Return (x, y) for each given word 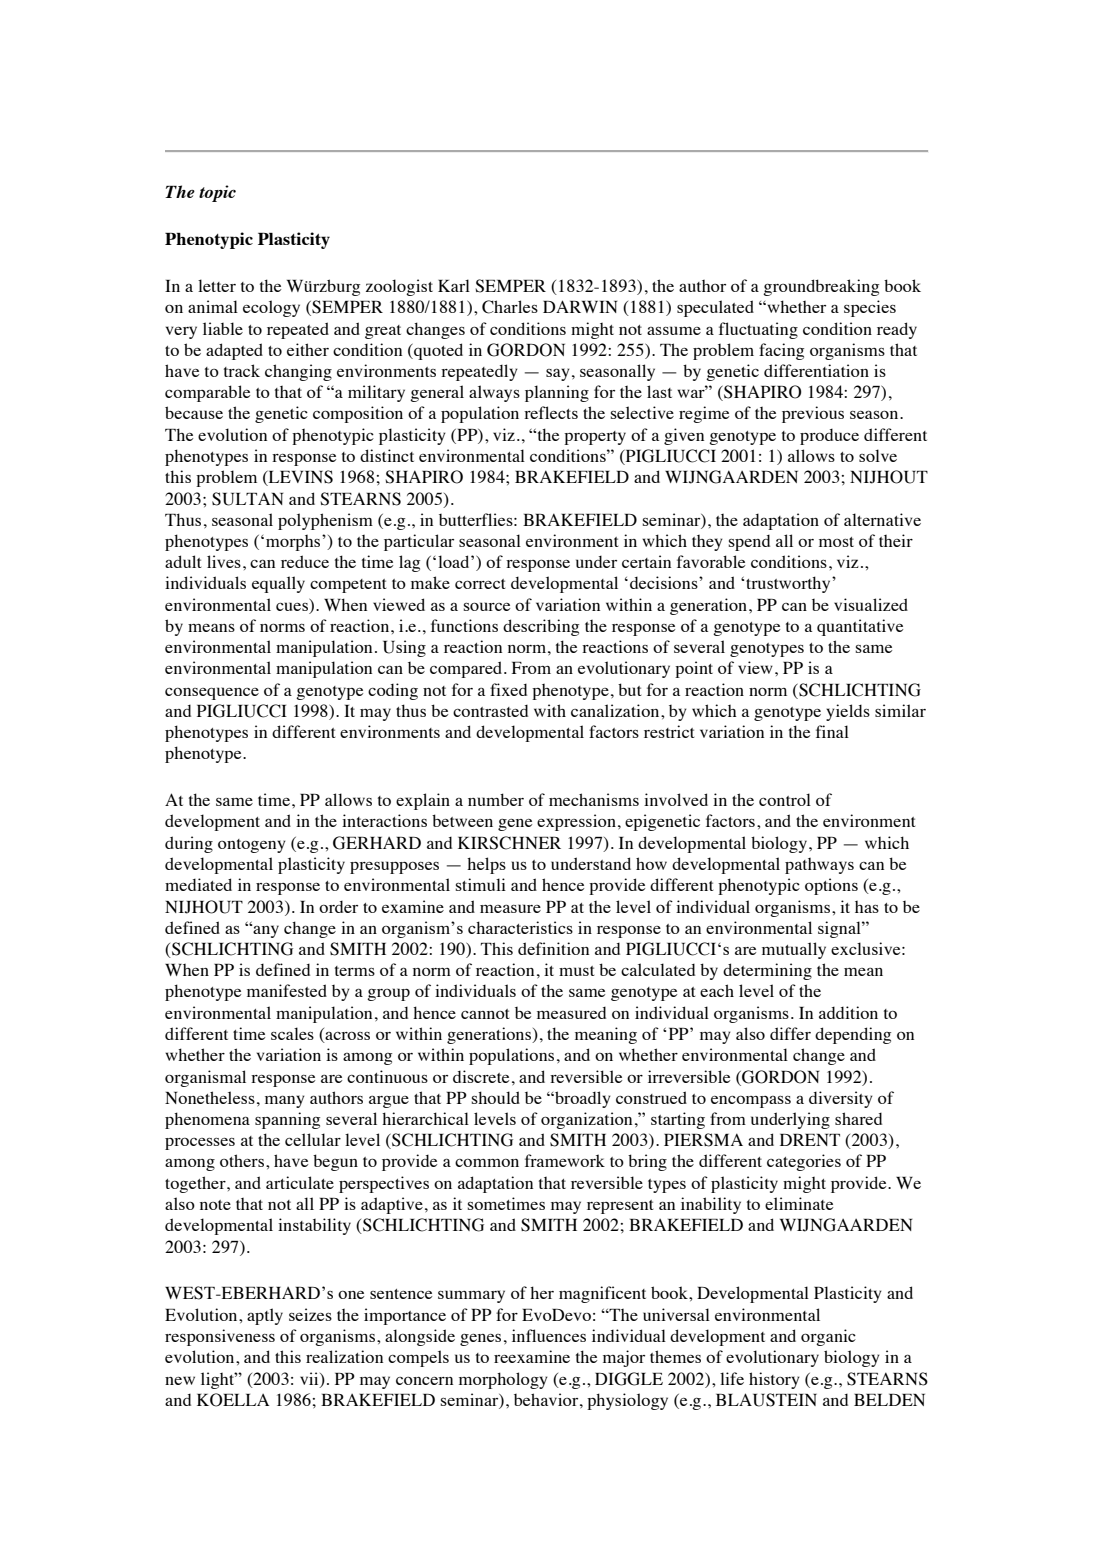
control (785, 799)
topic (217, 193)
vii (310, 1379)
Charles (510, 307)
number (496, 799)
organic (828, 1337)
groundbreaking (821, 287)
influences (549, 1335)
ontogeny (252, 846)
